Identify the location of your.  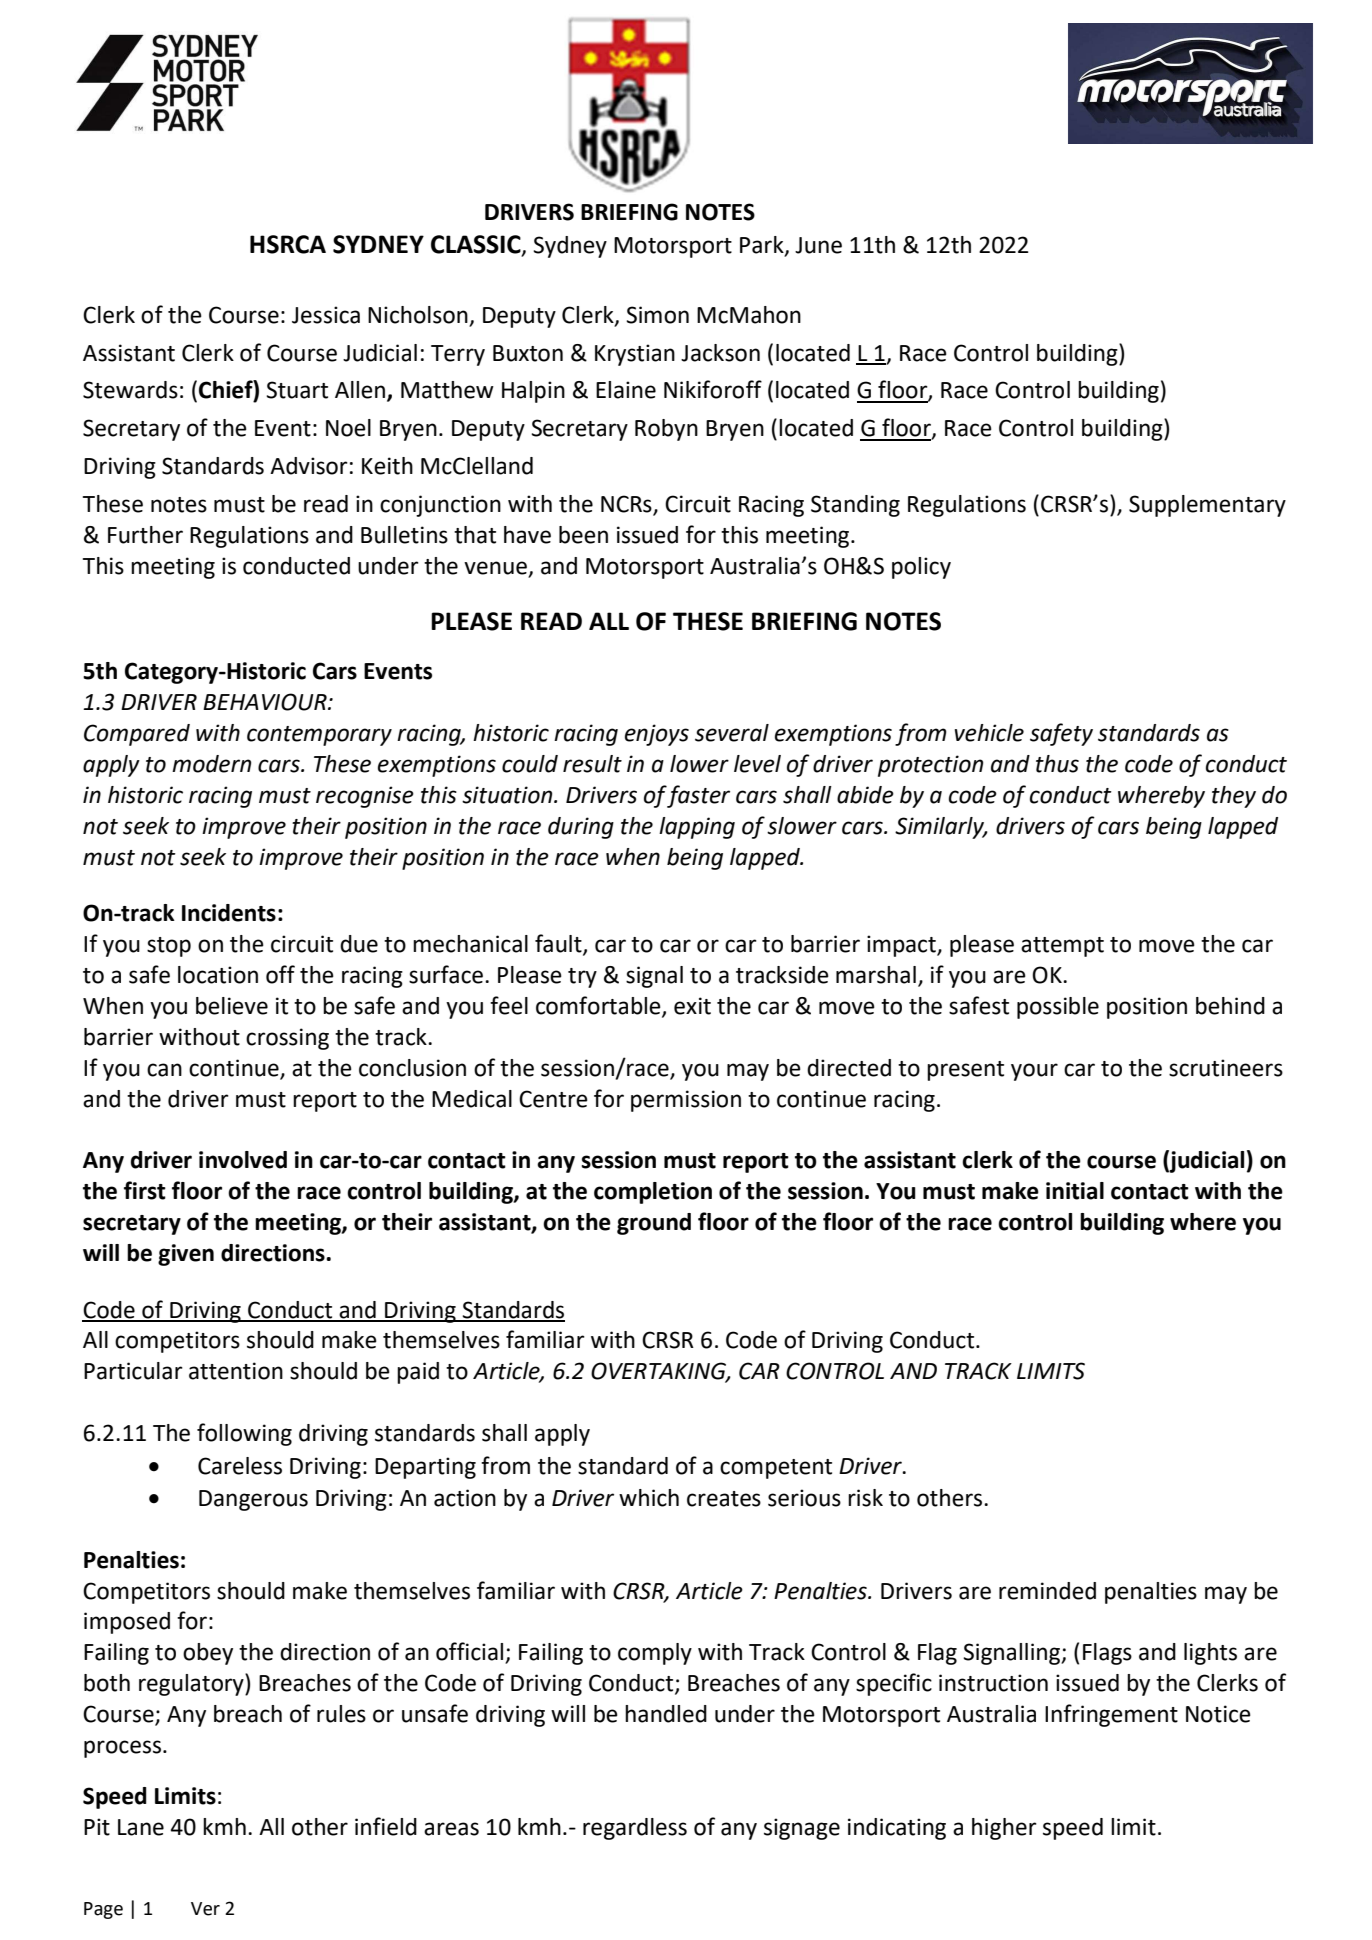
(1034, 1072).
